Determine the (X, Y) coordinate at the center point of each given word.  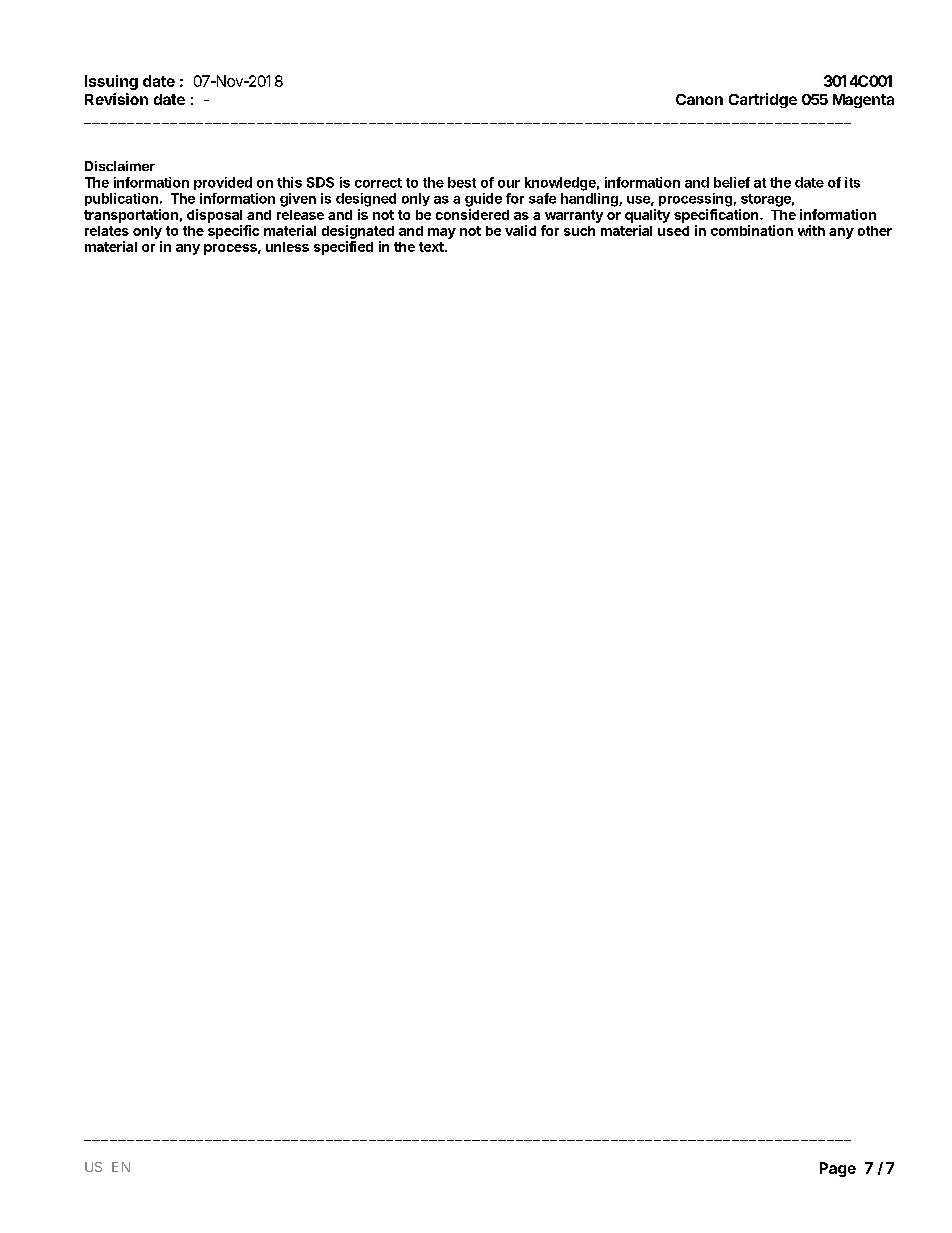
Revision (116, 99)
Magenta (863, 101)
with (811, 230)
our (509, 184)
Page (838, 1169)
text (432, 247)
